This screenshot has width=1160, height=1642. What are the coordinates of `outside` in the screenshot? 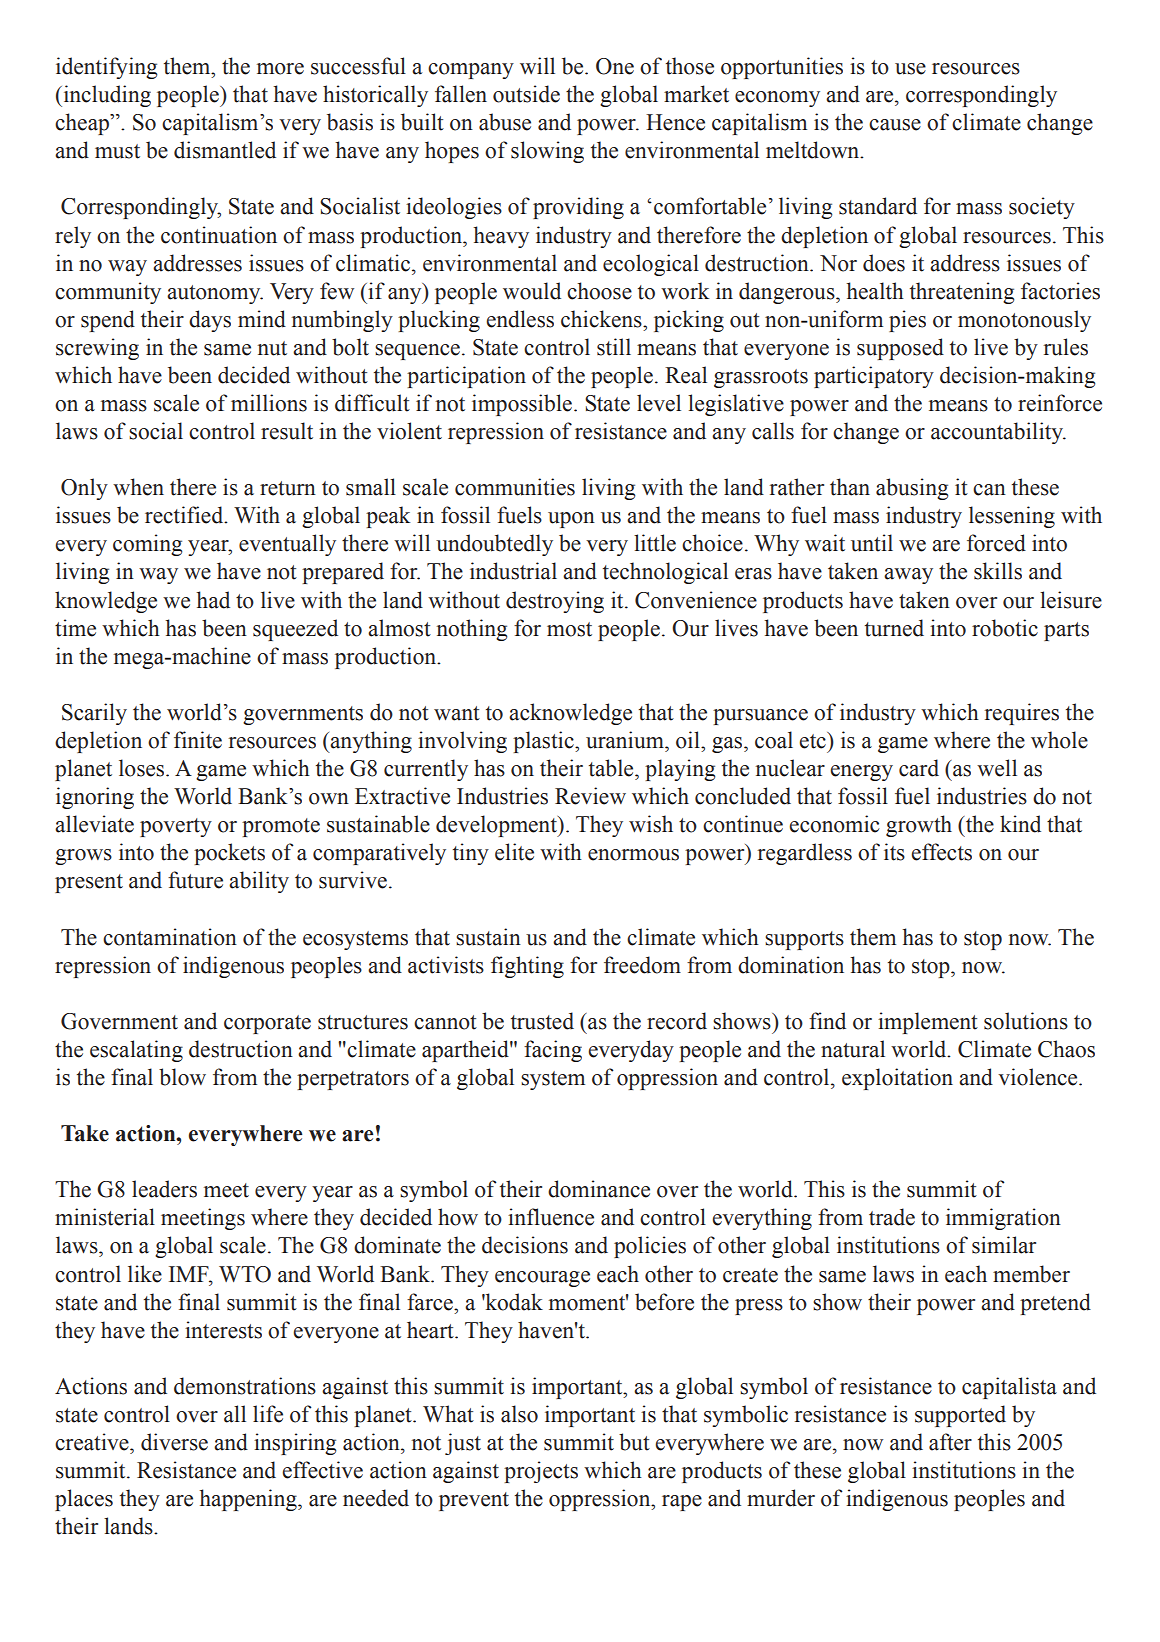 It's located at (526, 94).
